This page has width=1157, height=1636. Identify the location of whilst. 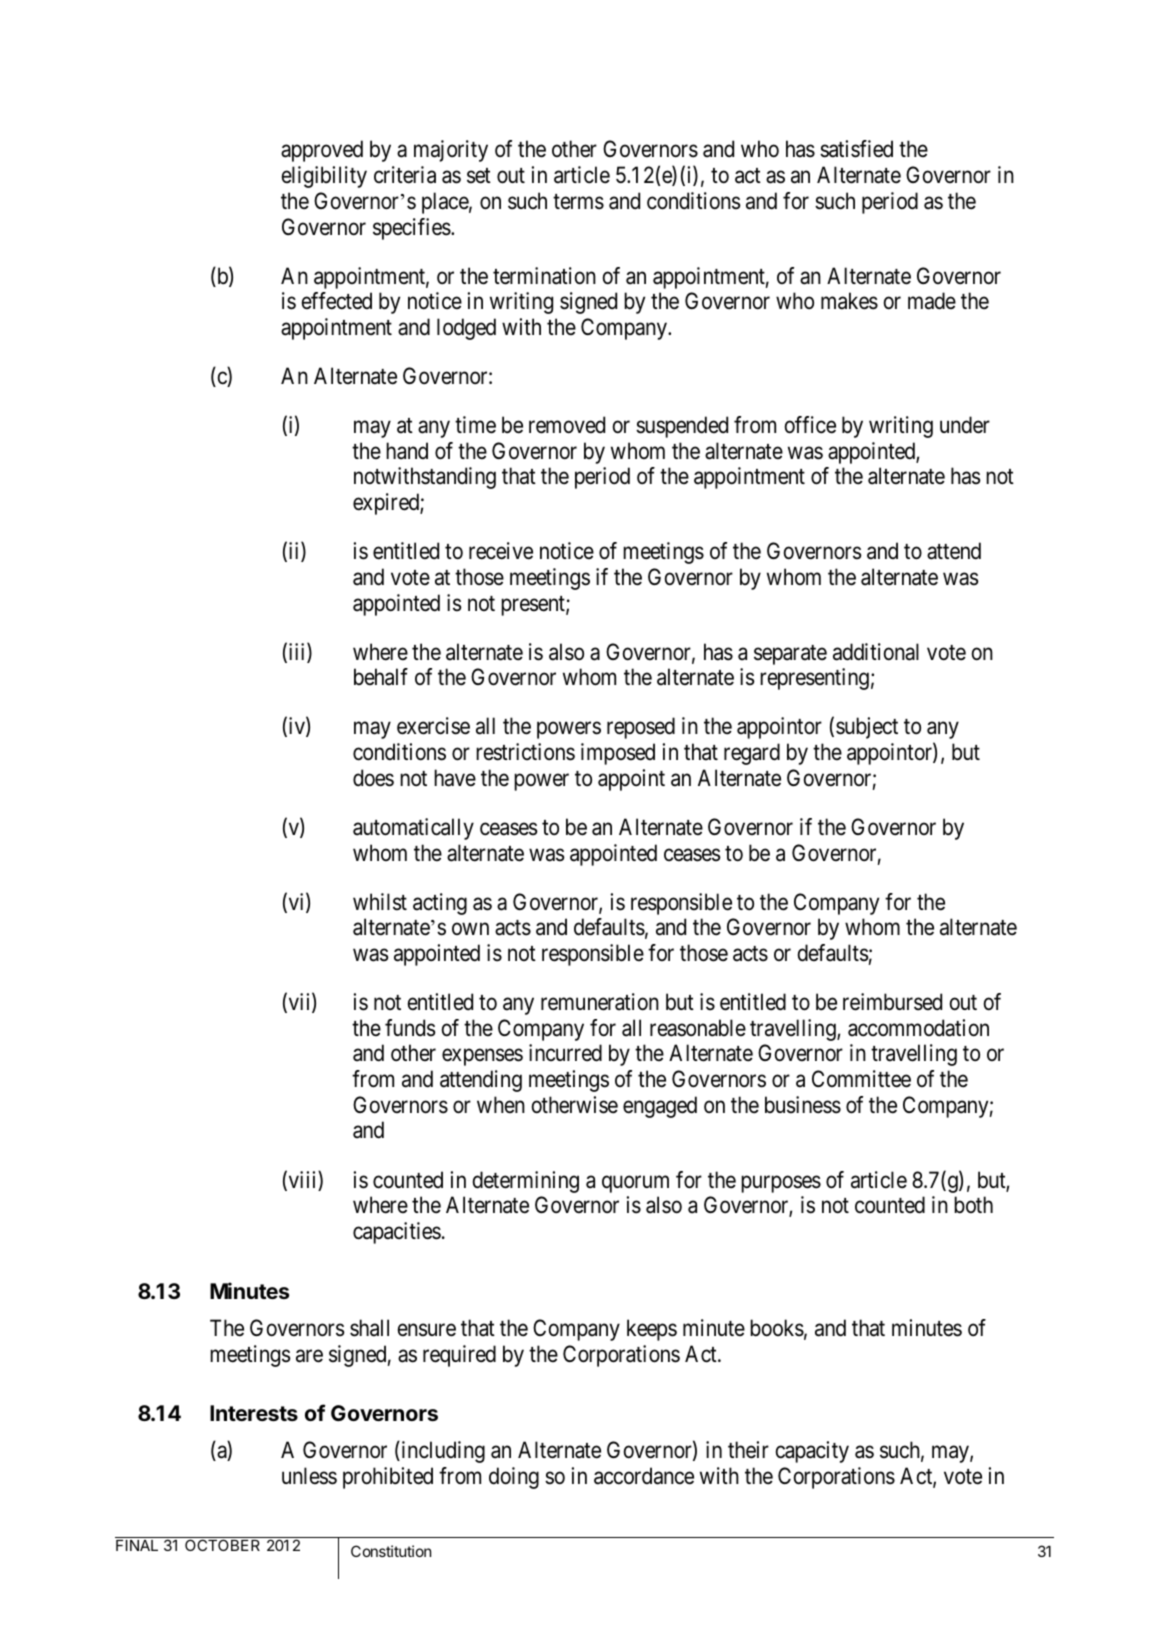
(380, 902).
